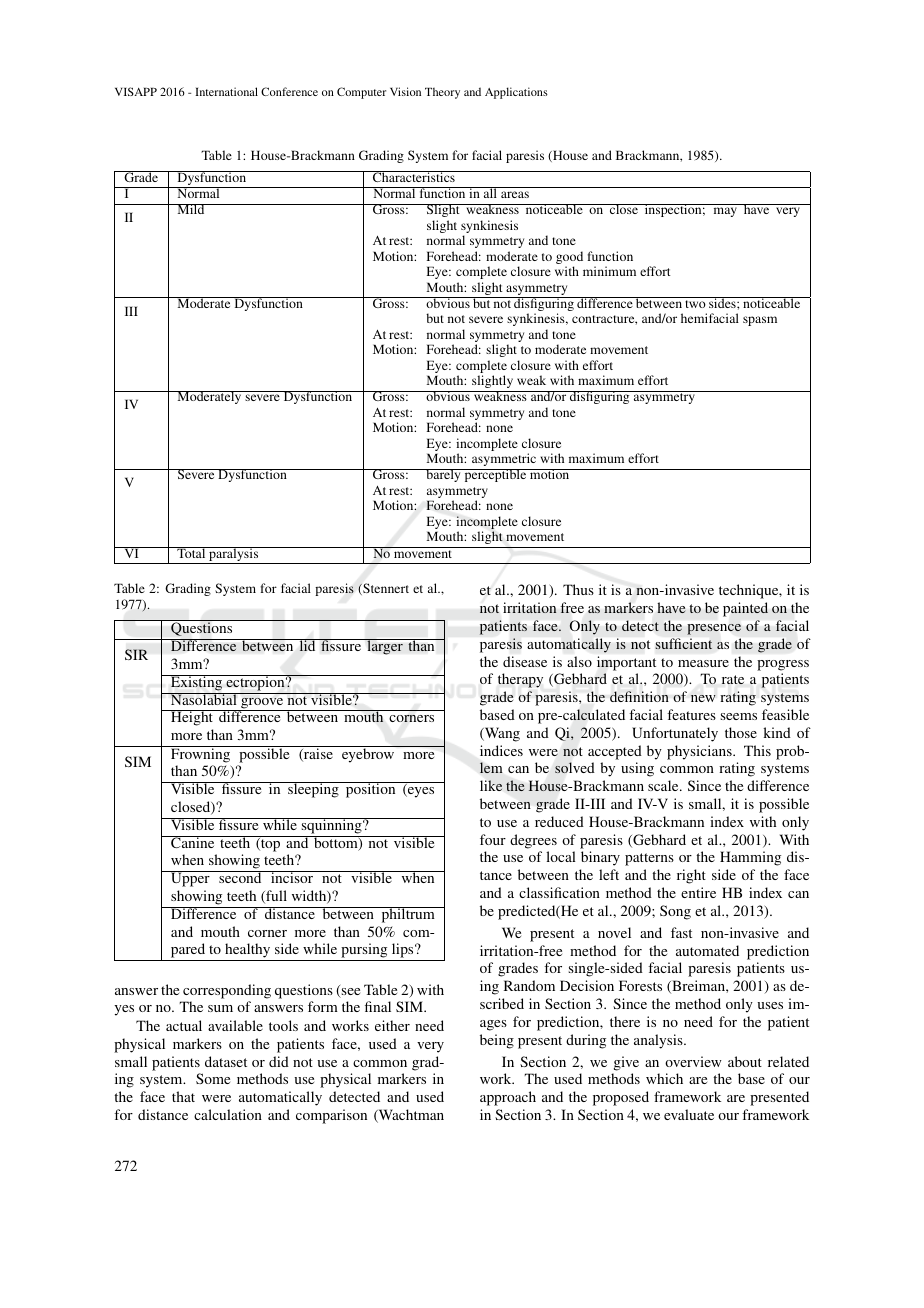 This image has width=924, height=1308. What do you see at coordinates (714, 629) in the image?
I see `presence` at bounding box center [714, 629].
